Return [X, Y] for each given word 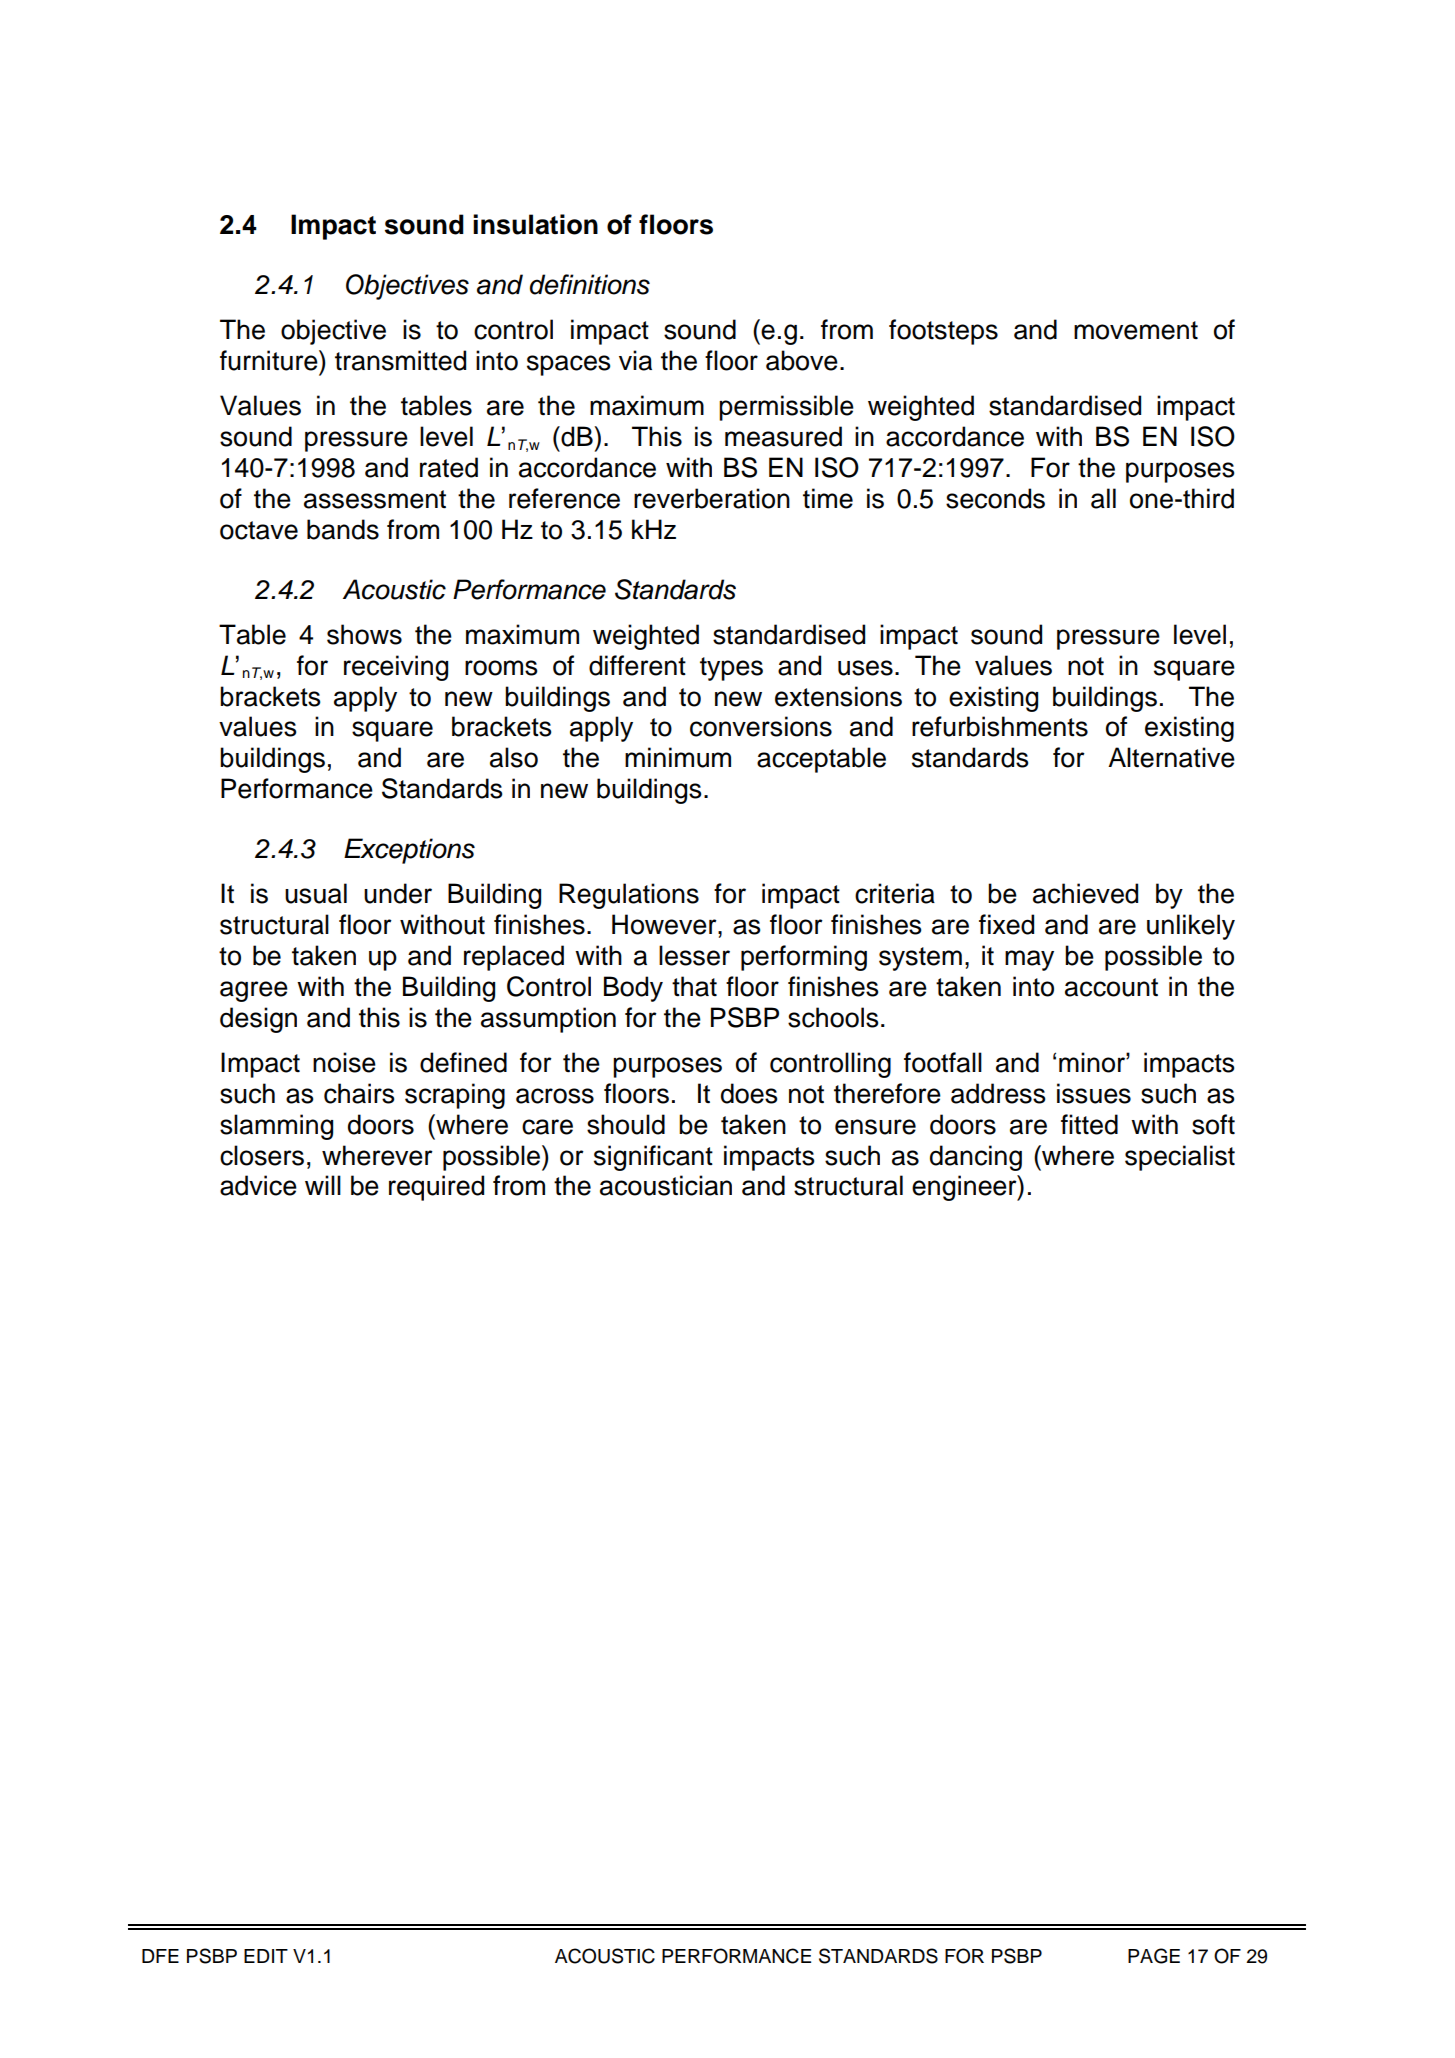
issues [1094, 1093]
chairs [359, 1093]
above [802, 360]
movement [1136, 330]
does [749, 1093]
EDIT [266, 1956]
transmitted [400, 360]
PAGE [1154, 1956]
